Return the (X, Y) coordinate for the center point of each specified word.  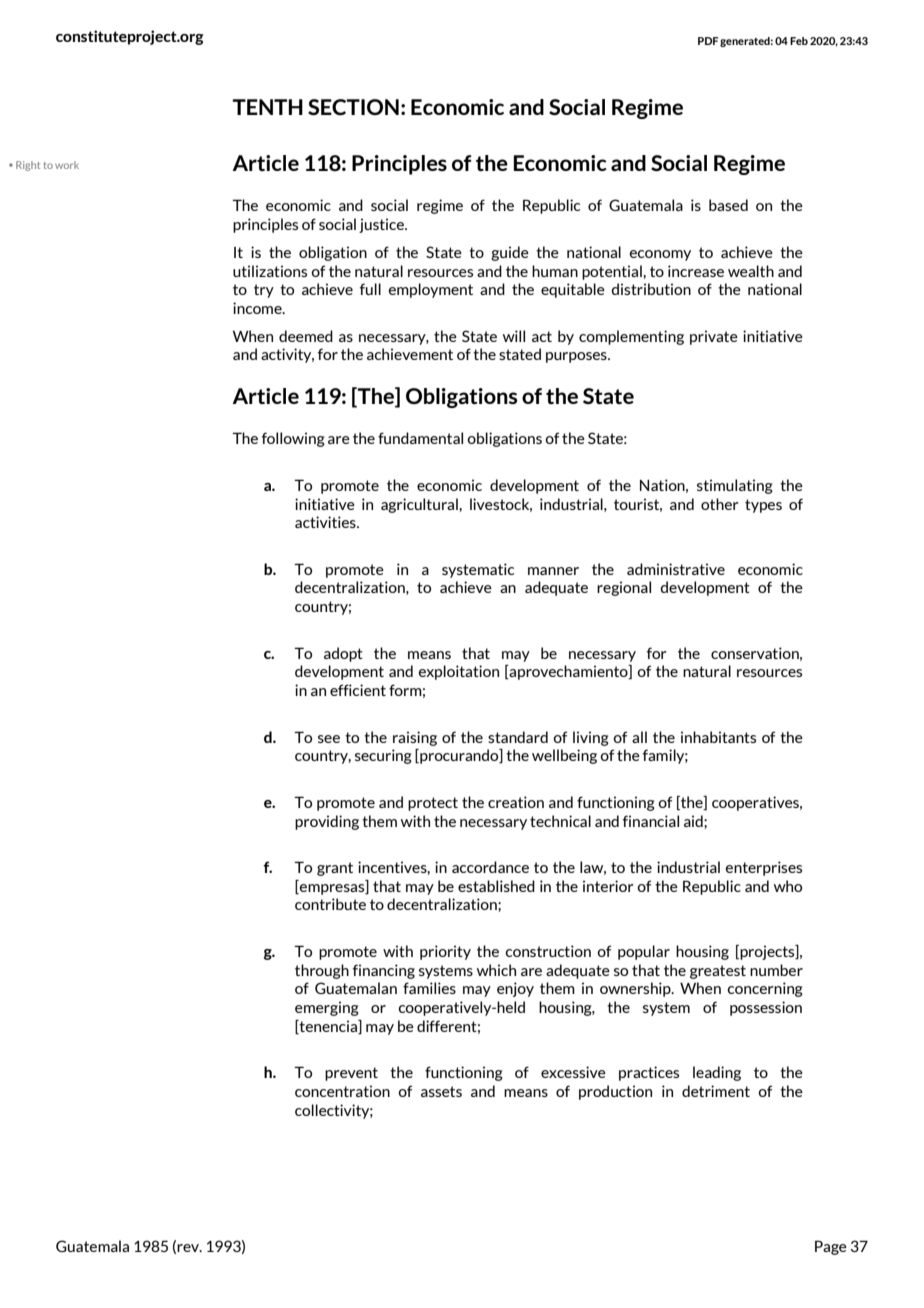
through (322, 971)
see (329, 739)
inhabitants (718, 737)
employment (431, 290)
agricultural (420, 505)
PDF (708, 41)
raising (415, 738)
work (67, 165)
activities (326, 522)
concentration (342, 1091)
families (429, 988)
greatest (718, 972)
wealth (751, 271)
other (720, 504)
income (258, 308)
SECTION (353, 107)
